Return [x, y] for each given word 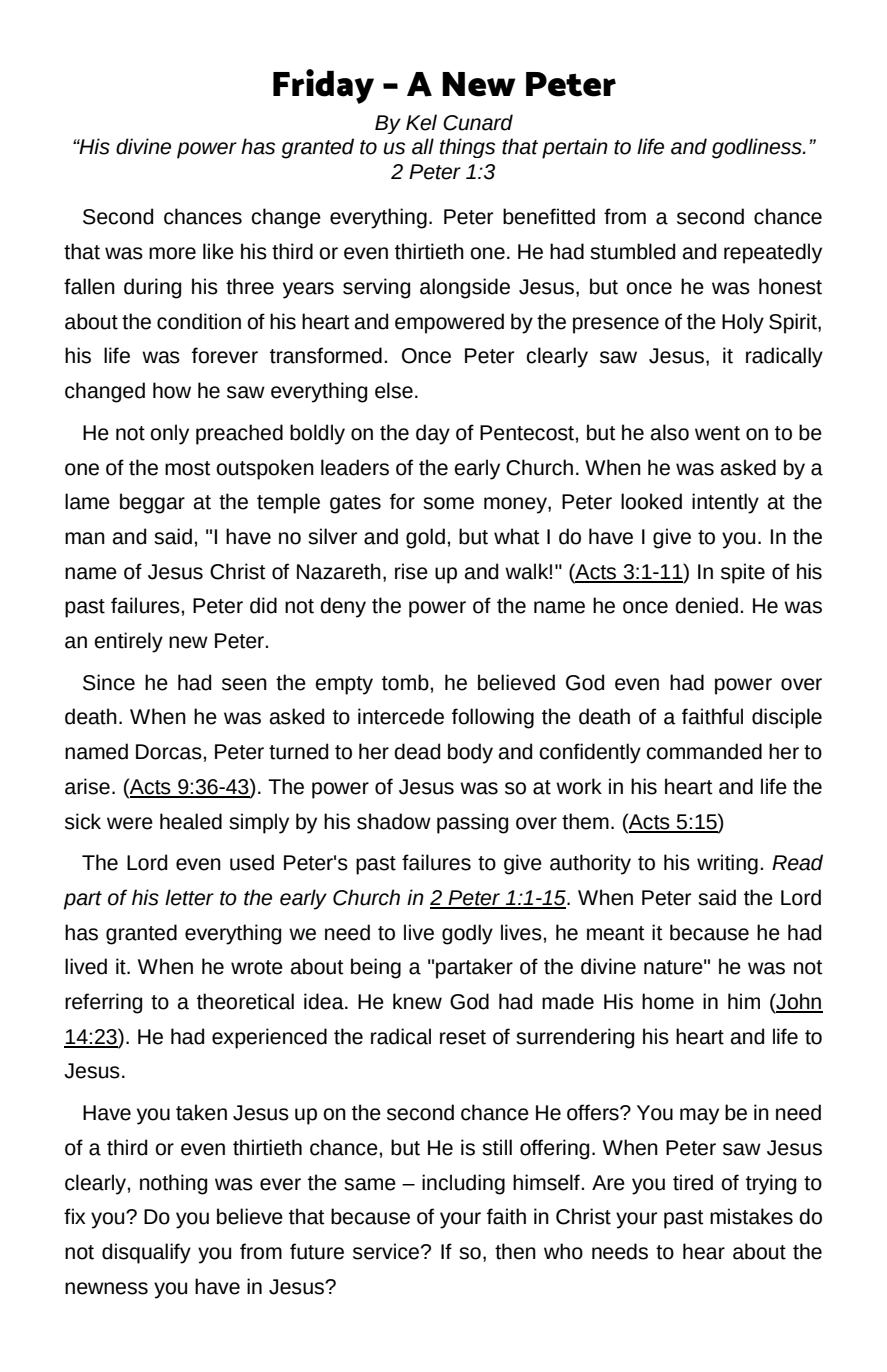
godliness [758, 148]
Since [109, 682]
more [172, 253]
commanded [704, 751]
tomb [405, 682]
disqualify [146, 1253]
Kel [421, 122]
